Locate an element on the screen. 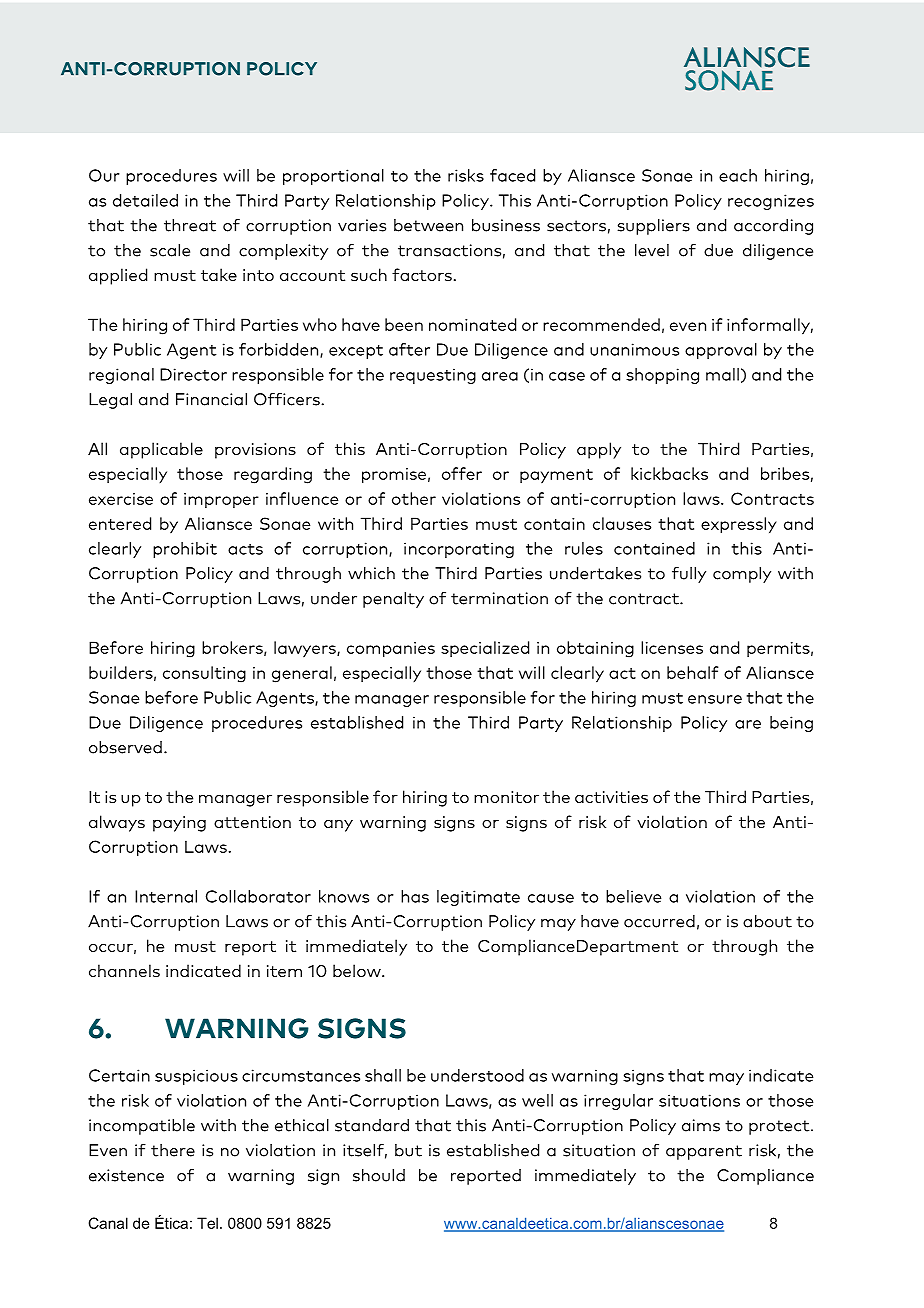 Image resolution: width=924 pixels, height=1308 pixels. between is located at coordinates (428, 225).
